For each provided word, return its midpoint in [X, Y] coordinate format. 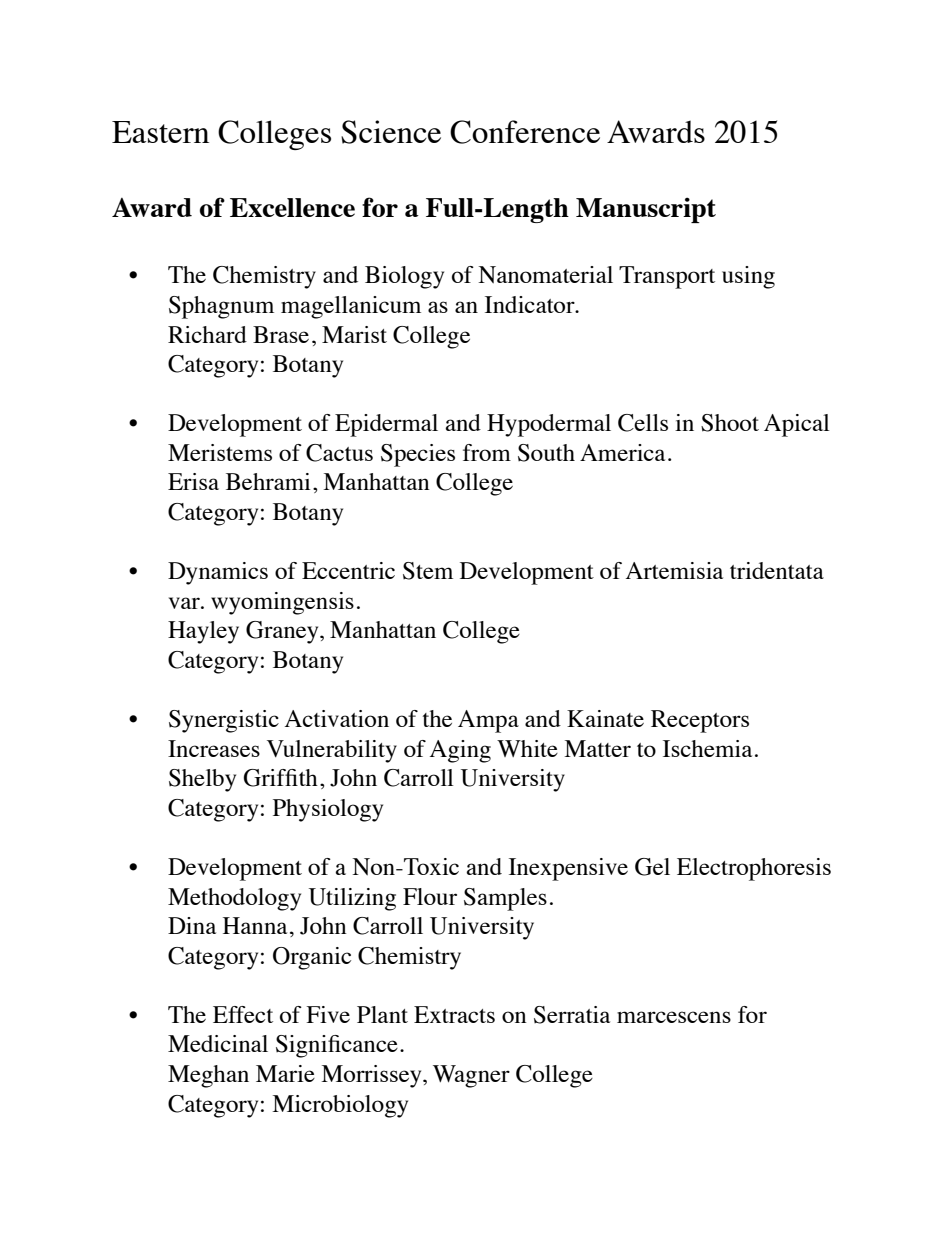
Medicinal [218, 1043]
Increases [214, 748]
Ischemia [707, 748]
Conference [525, 132]
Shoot [730, 423]
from [487, 452]
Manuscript [646, 210]
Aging [460, 751]
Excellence [292, 207]
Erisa [193, 481]
